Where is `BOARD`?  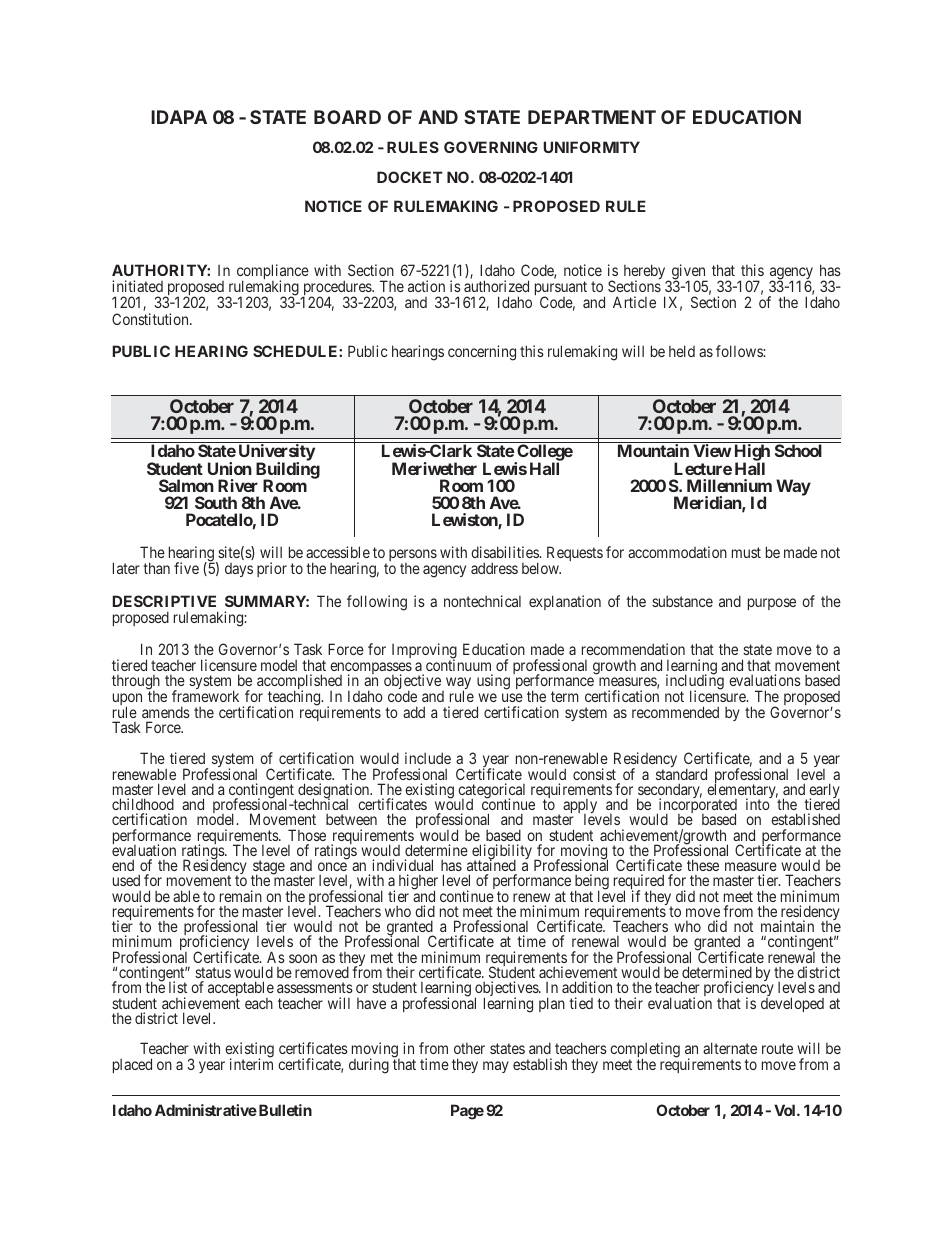 BOARD is located at coordinates (347, 117).
